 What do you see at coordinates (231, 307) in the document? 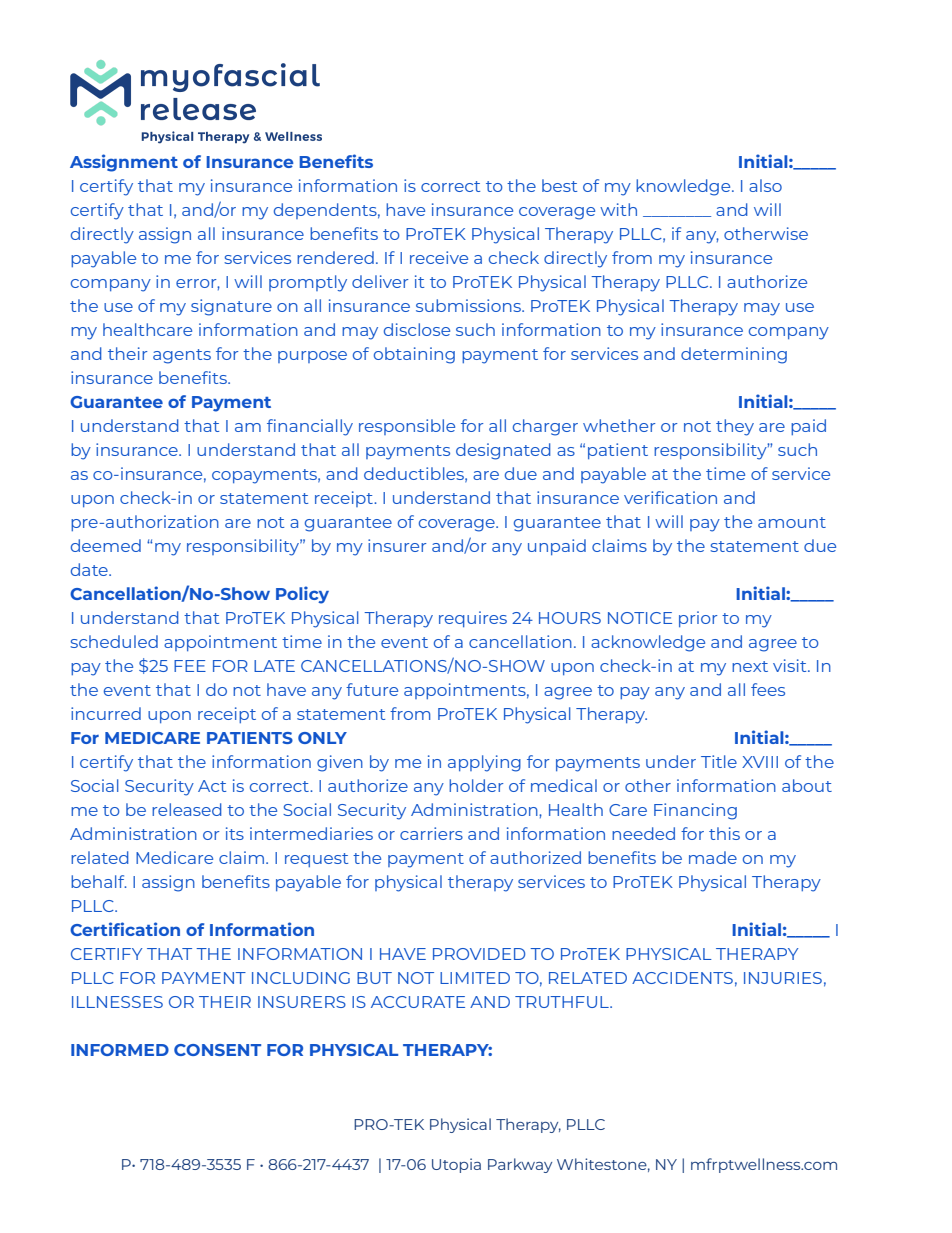
I see `signature` at bounding box center [231, 307].
